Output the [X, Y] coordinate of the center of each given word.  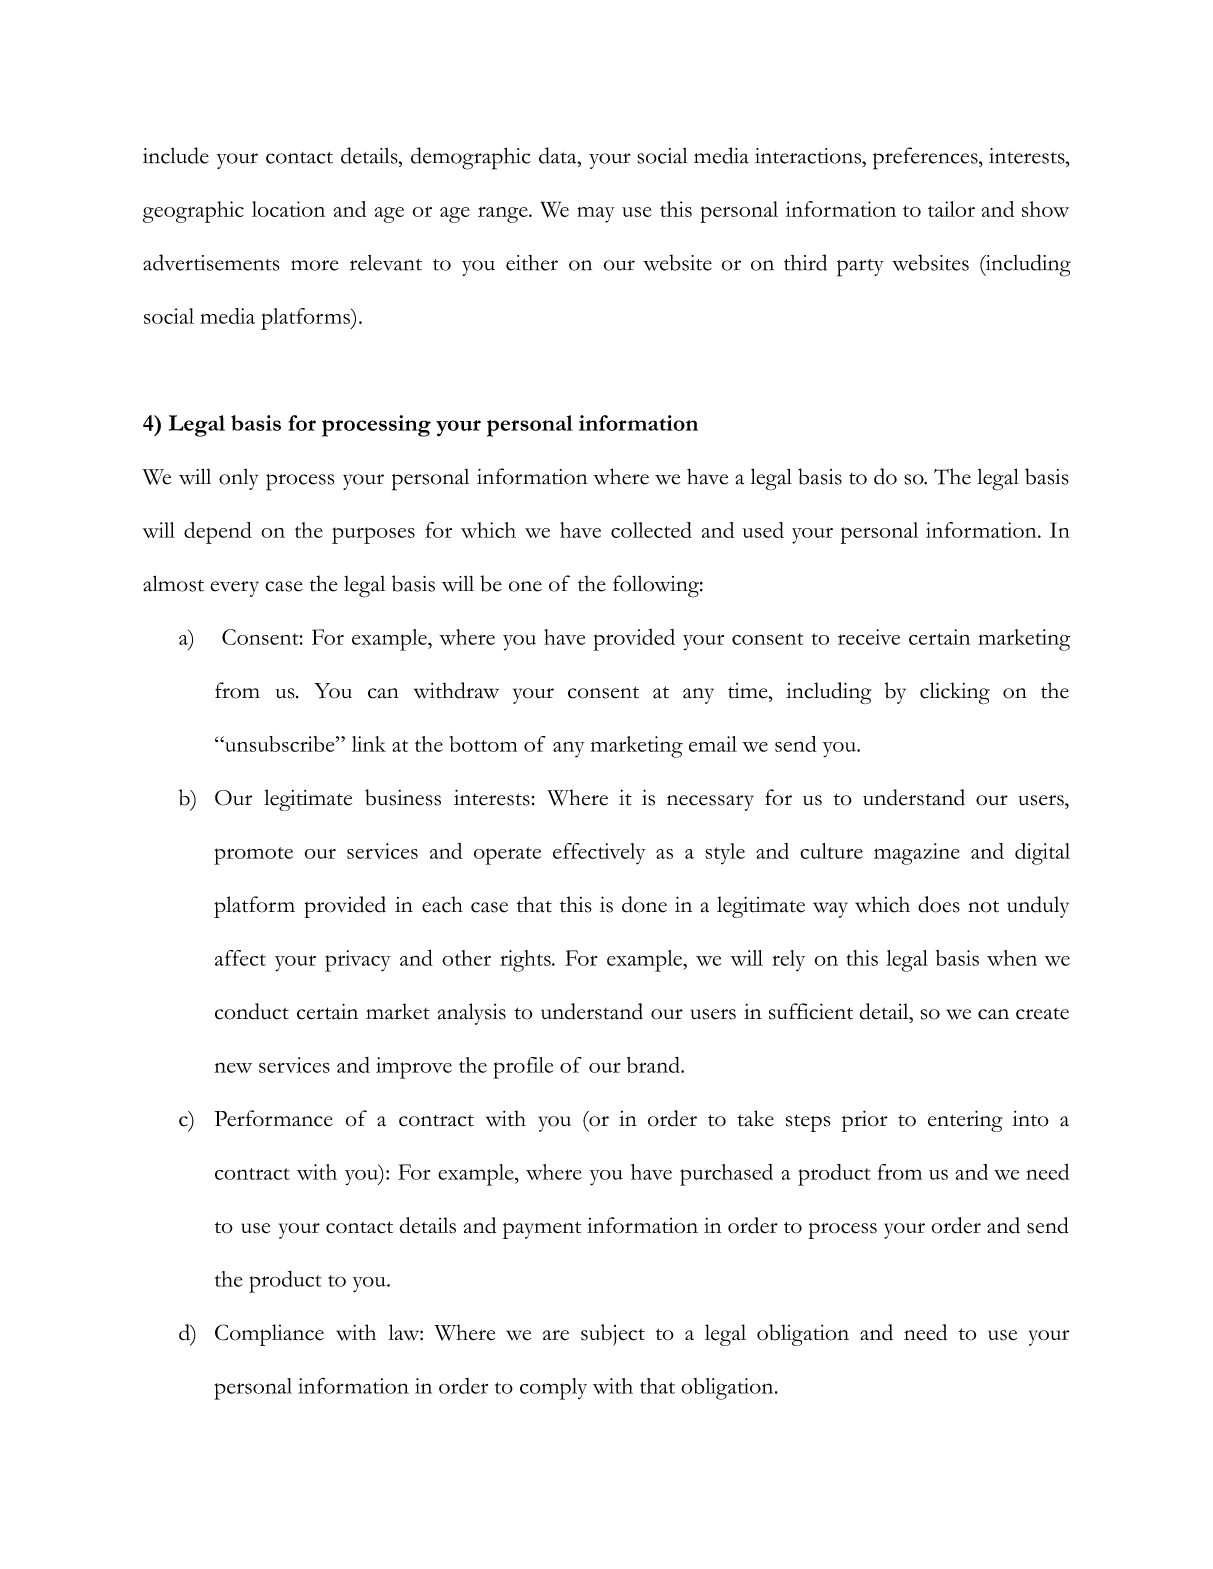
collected [651, 530]
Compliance [269, 1335]
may [596, 215]
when [1012, 958]
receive [869, 637]
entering [965, 1121]
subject [613, 1335]
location [288, 209]
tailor [951, 209]
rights [526, 961]
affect [240, 958]
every [234, 589]
